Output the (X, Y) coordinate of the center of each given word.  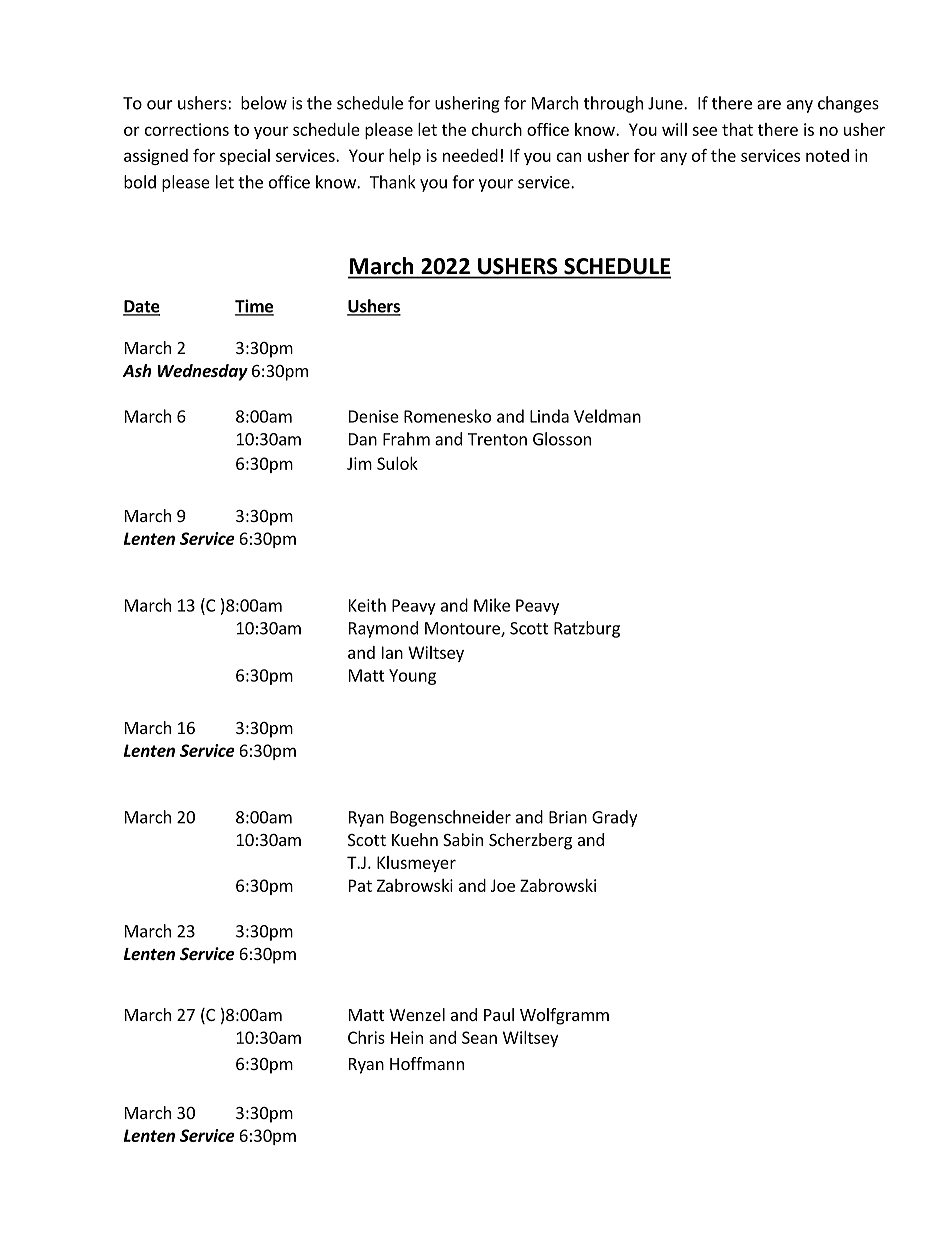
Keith (367, 605)
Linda (549, 416)
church (497, 129)
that (737, 129)
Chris (366, 1037)
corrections (187, 129)
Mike (492, 605)
